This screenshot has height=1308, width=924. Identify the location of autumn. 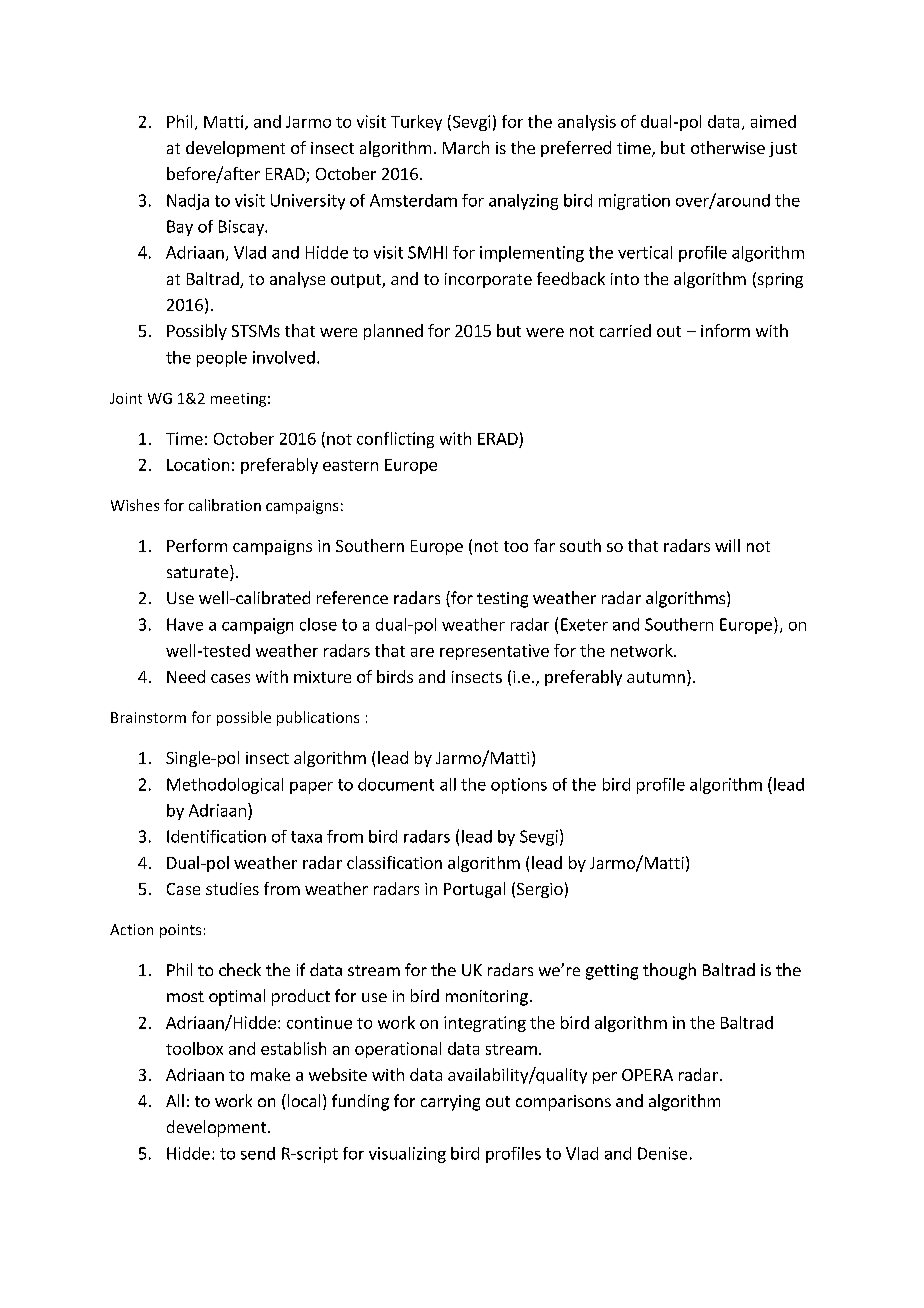
(656, 677).
